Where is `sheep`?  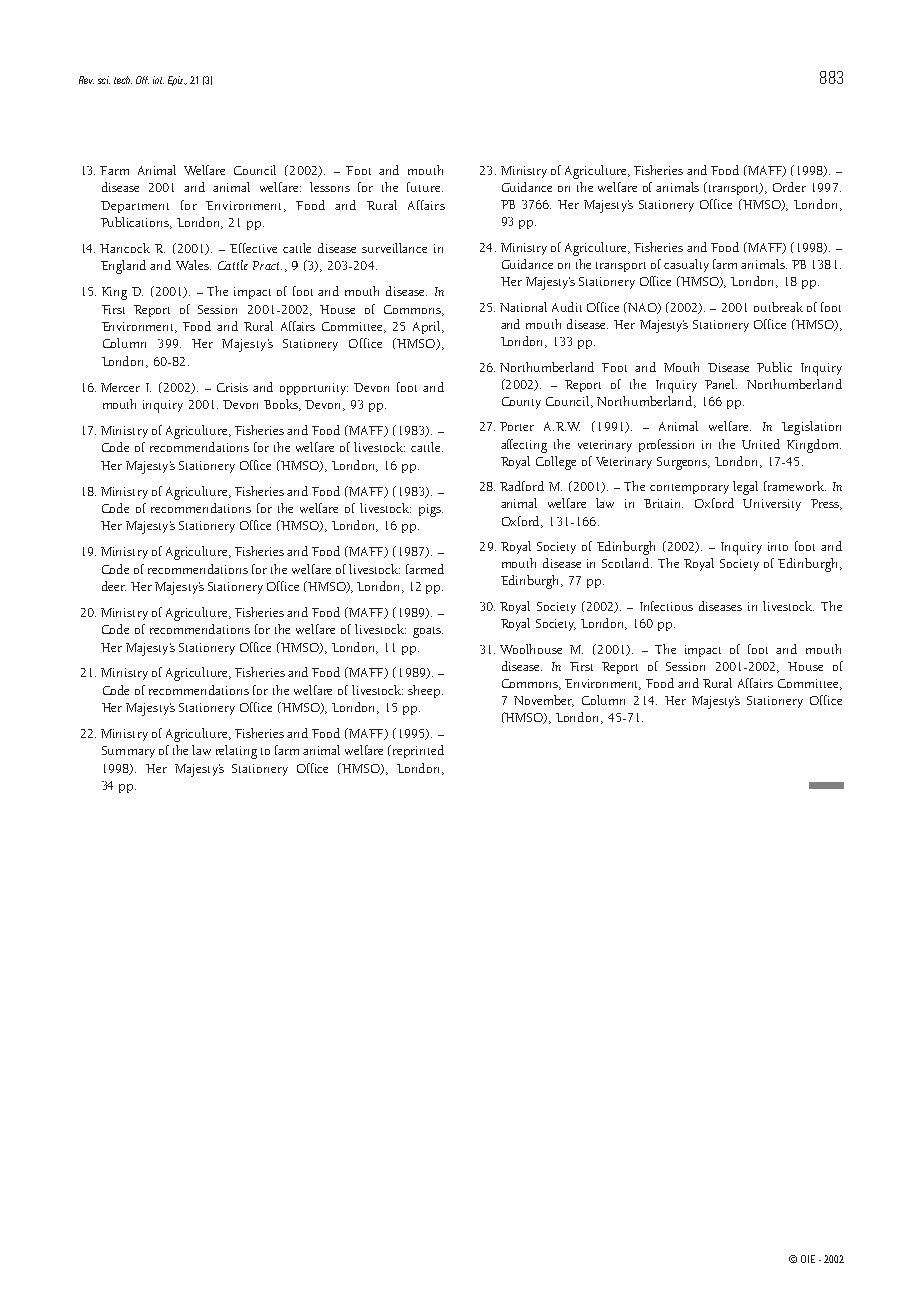
sheep is located at coordinates (425, 691).
